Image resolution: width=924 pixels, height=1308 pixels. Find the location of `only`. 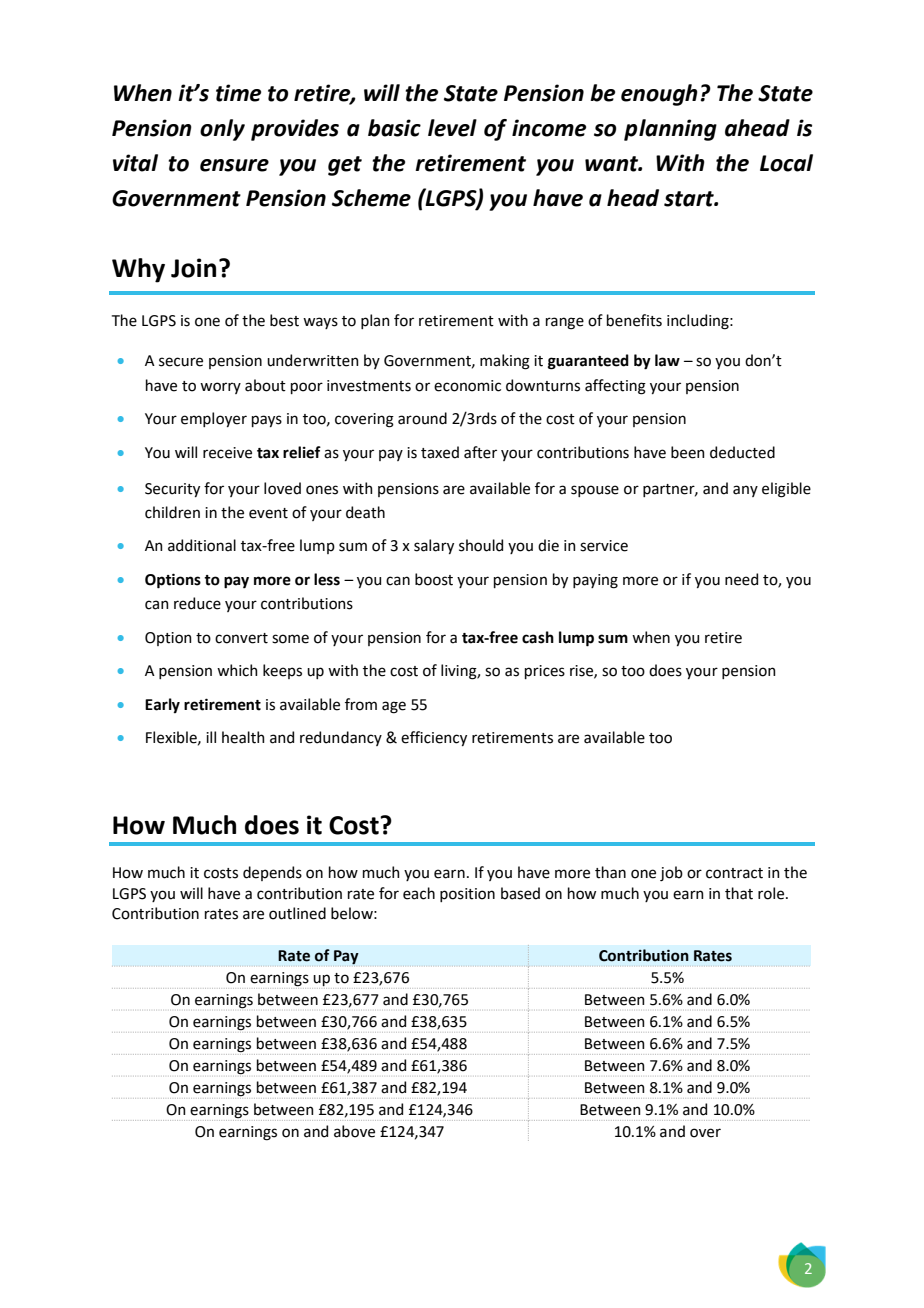

only is located at coordinates (222, 130).
